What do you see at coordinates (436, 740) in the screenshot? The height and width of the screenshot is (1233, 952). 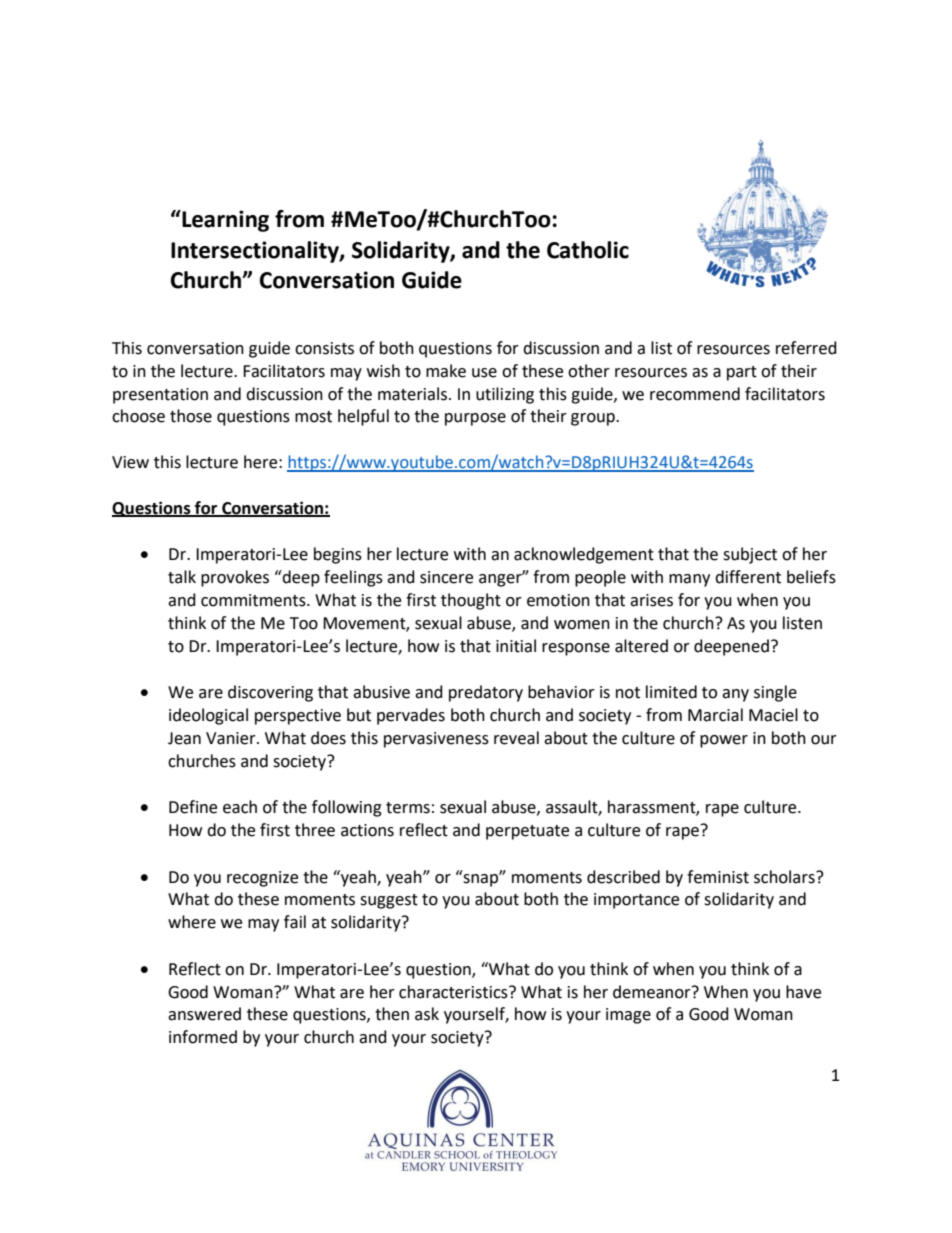 I see `pervasiveness` at bounding box center [436, 740].
